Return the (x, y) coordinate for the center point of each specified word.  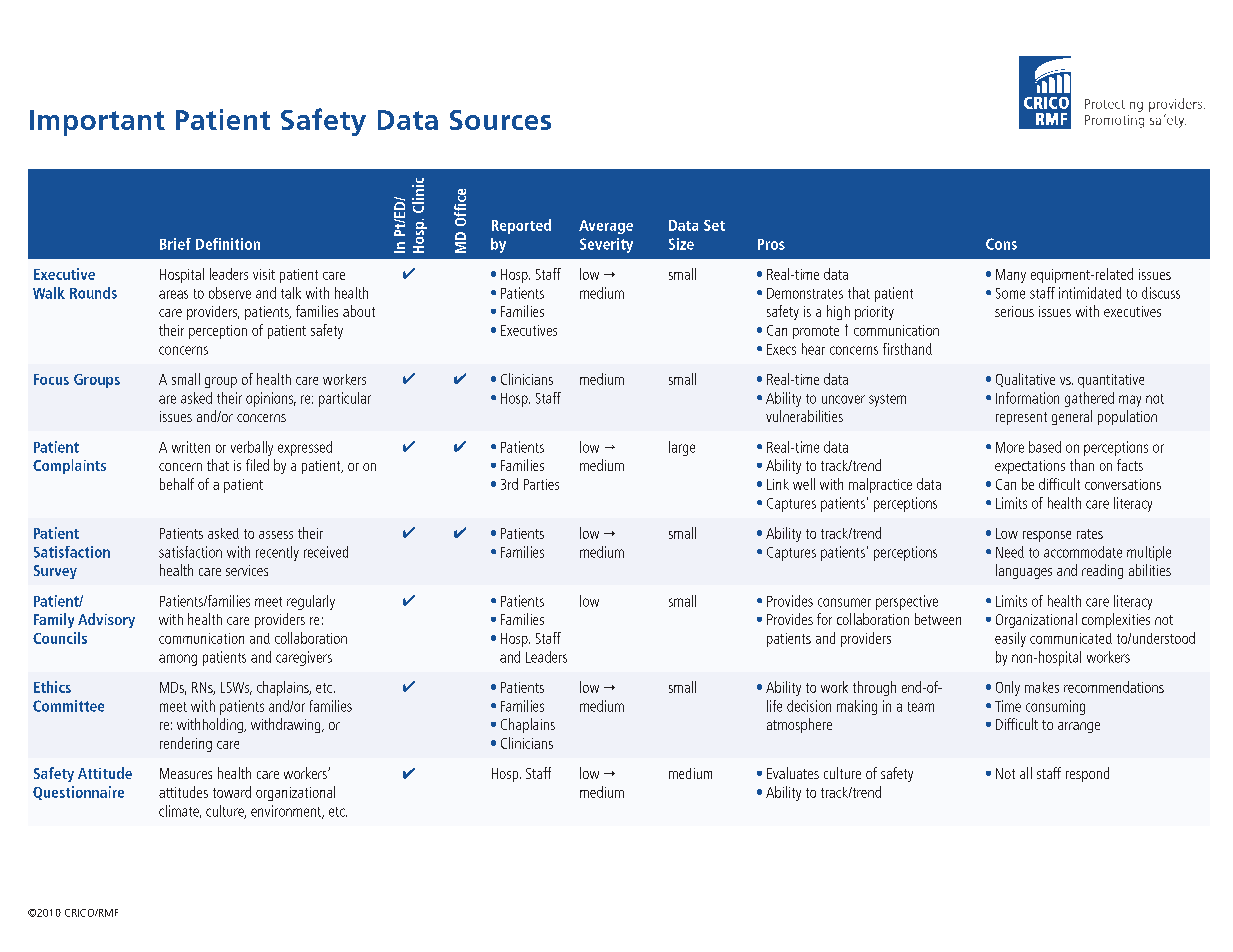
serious (1014, 311)
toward (232, 792)
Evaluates (793, 773)
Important (97, 123)
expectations (1030, 467)
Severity (606, 245)
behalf (177, 484)
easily (1010, 639)
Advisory (106, 620)
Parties (541, 484)
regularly (311, 602)
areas (173, 294)
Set (714, 225)
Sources (500, 120)
